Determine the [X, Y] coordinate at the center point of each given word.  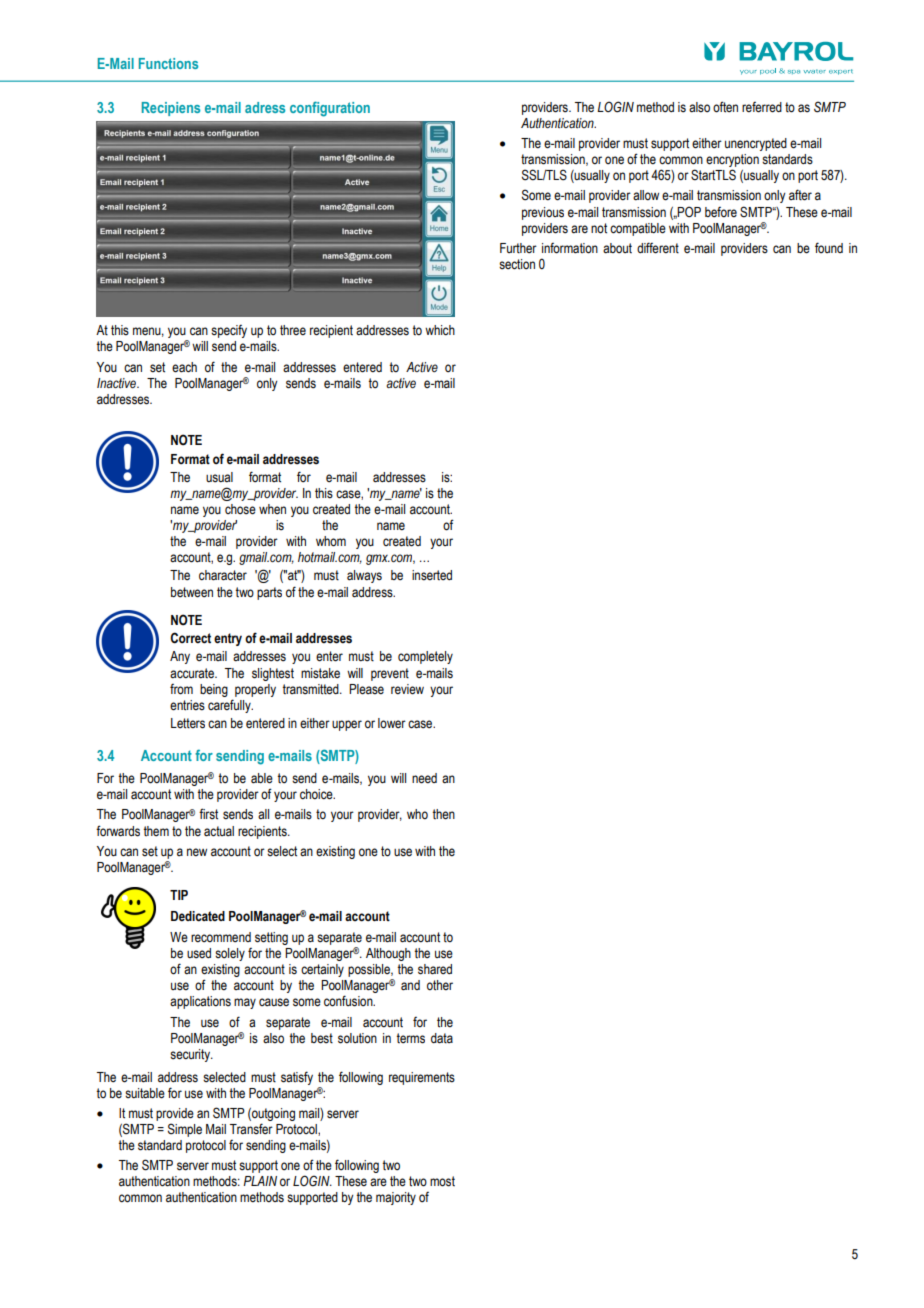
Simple [185, 1130]
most [442, 1181]
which [440, 330]
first [208, 814]
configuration [330, 109]
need [424, 778]
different [658, 248]
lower [392, 723]
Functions [168, 63]
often [725, 107]
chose [240, 509]
